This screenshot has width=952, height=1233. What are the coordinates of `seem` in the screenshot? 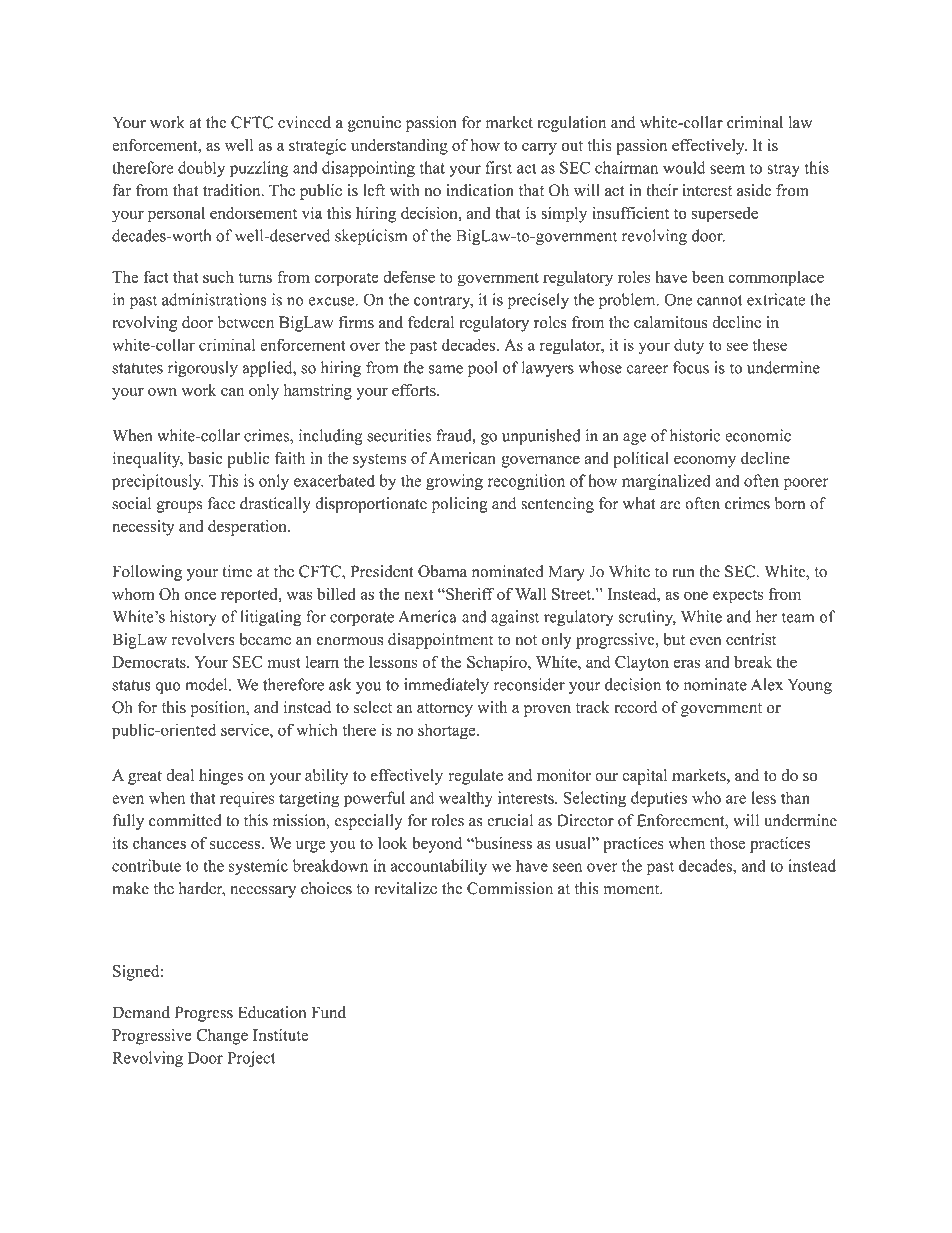 It's located at (727, 169).
